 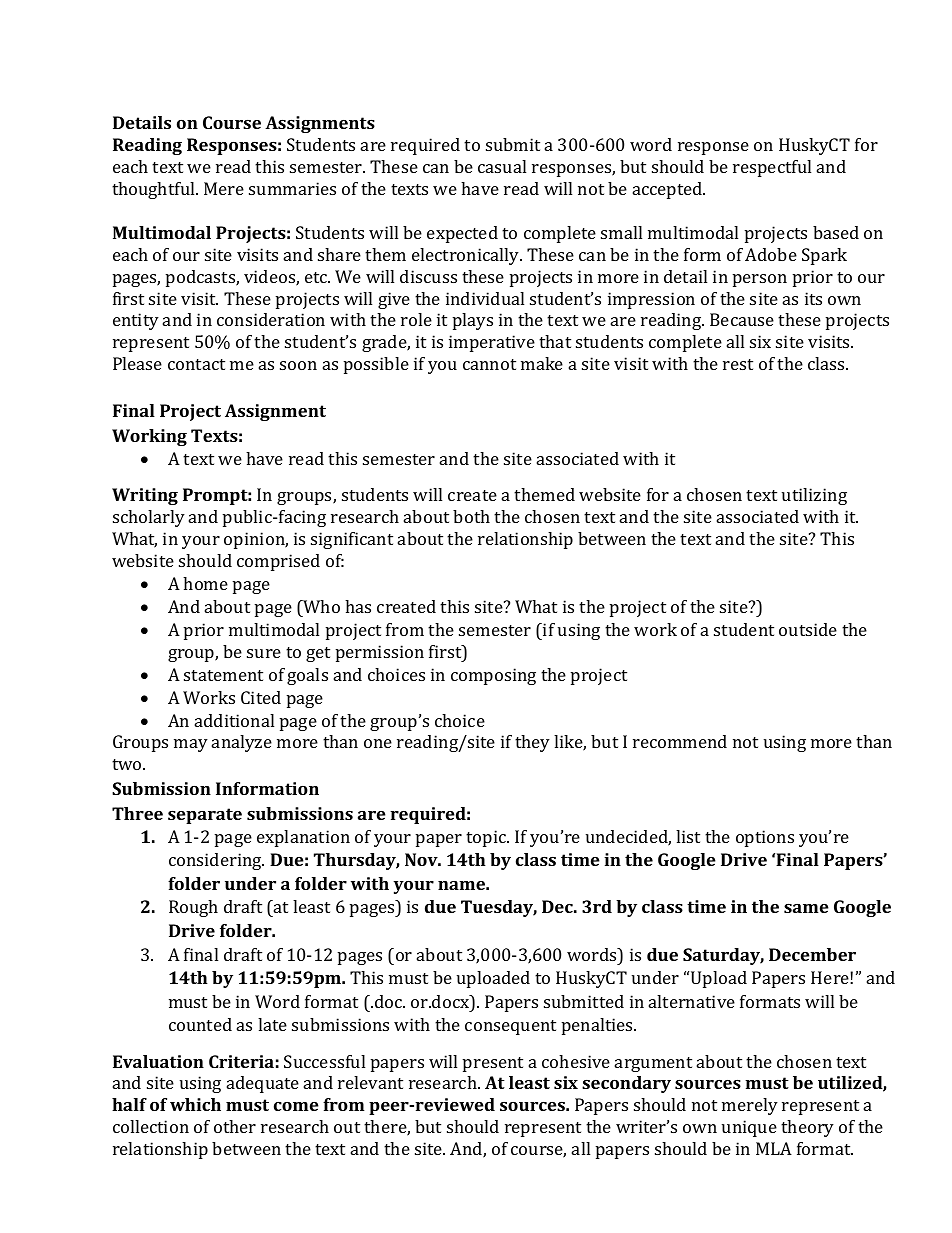 I want to click on utilizing, so click(x=814, y=496).
